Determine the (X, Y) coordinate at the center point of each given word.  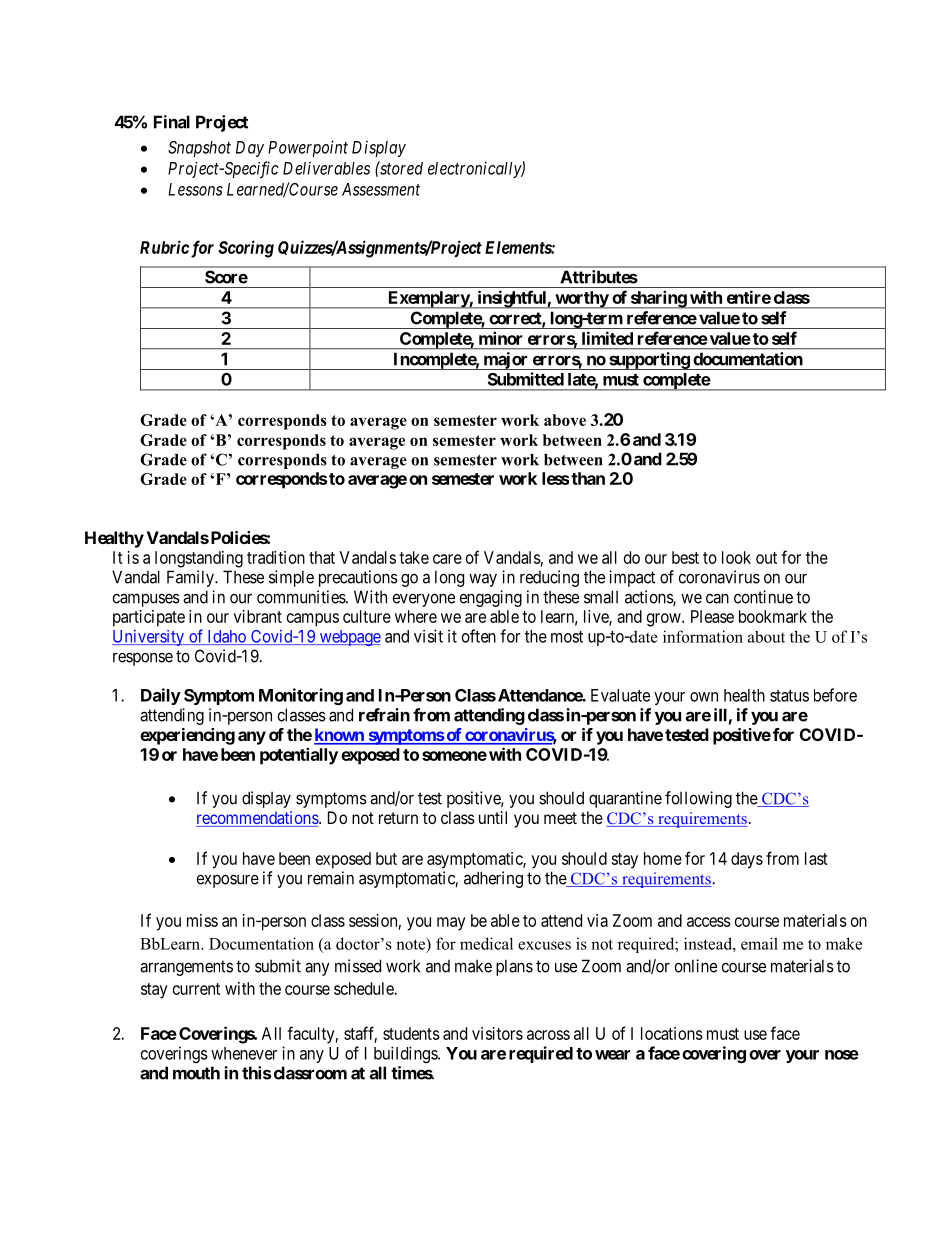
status (789, 696)
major (505, 361)
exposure (228, 881)
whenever (244, 1053)
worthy (581, 300)
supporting (649, 361)
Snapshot (199, 149)
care (447, 559)
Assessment (381, 189)
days (747, 860)
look (736, 557)
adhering (493, 879)
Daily (161, 696)
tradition (276, 557)
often (479, 636)
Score (226, 277)
